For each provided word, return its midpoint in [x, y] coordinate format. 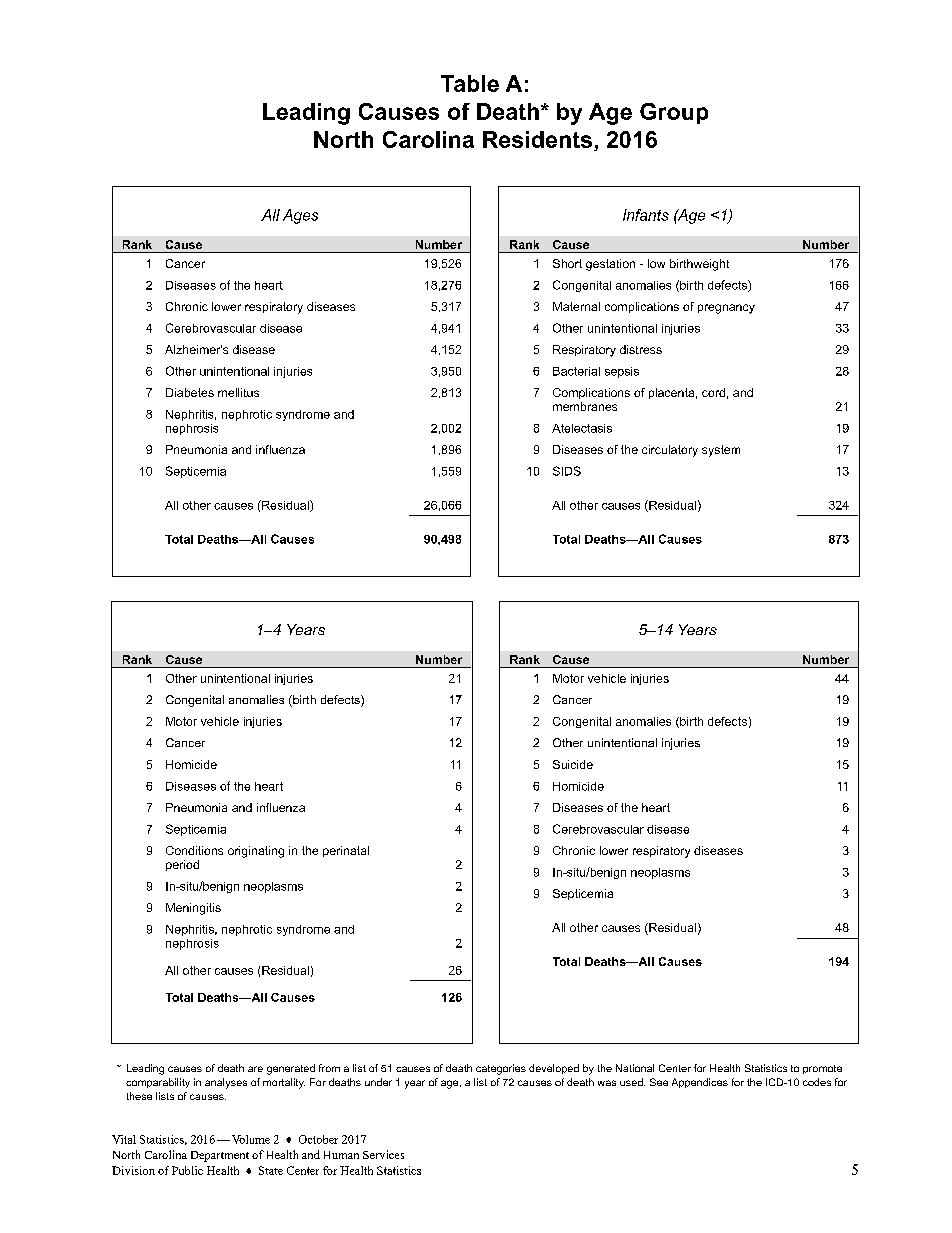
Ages [300, 216]
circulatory [670, 451]
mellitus [238, 392]
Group [674, 113]
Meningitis [193, 909]
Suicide [573, 764]
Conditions [194, 850]
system [721, 451]
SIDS [567, 471]
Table [470, 83]
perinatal [346, 851]
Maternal [576, 306]
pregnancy [726, 309]
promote [822, 1069]
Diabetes [190, 392]
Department [220, 1156]
